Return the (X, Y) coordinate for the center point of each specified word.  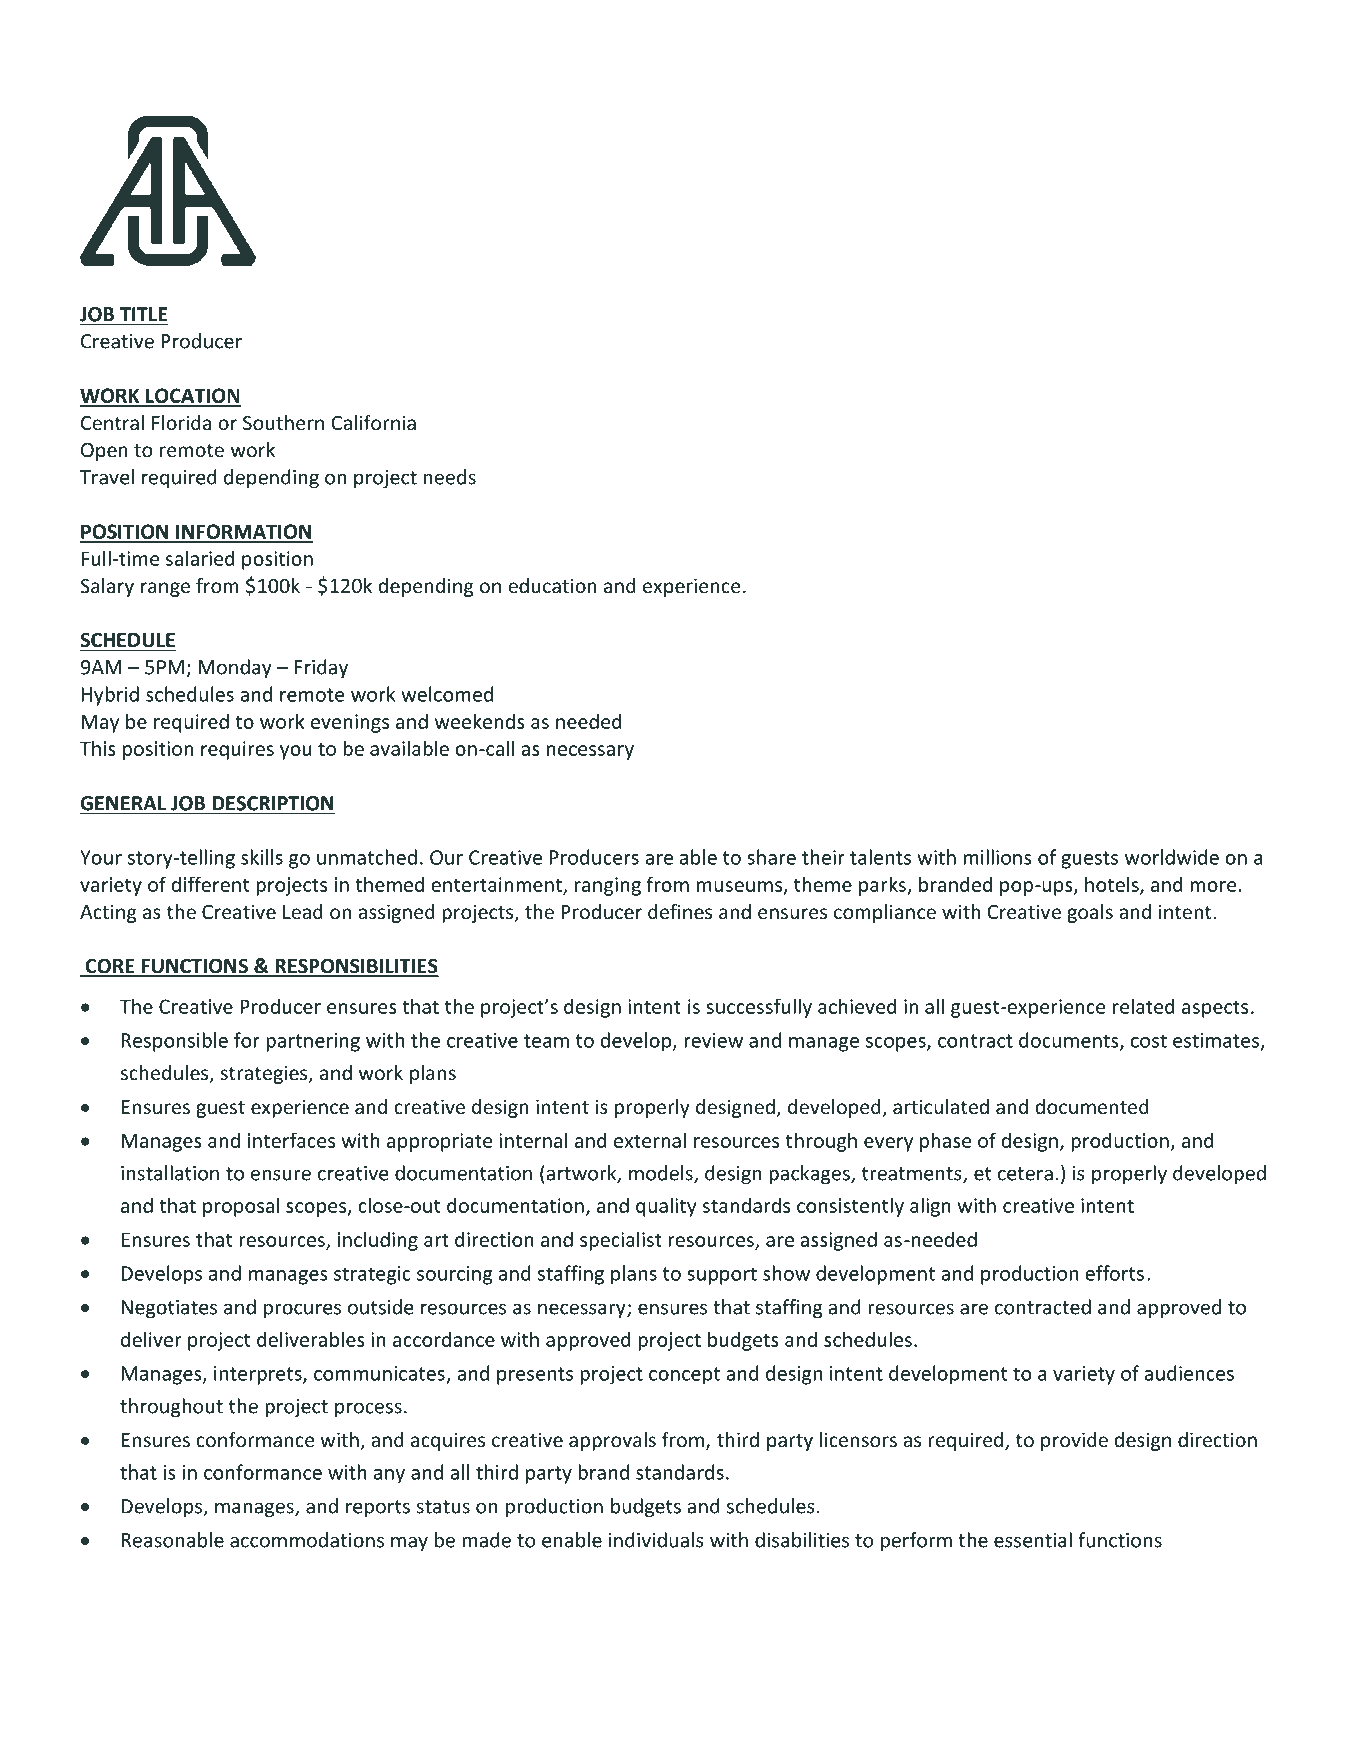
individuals (656, 1540)
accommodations (307, 1540)
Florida (181, 423)
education (552, 586)
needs (450, 477)
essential (1033, 1540)
